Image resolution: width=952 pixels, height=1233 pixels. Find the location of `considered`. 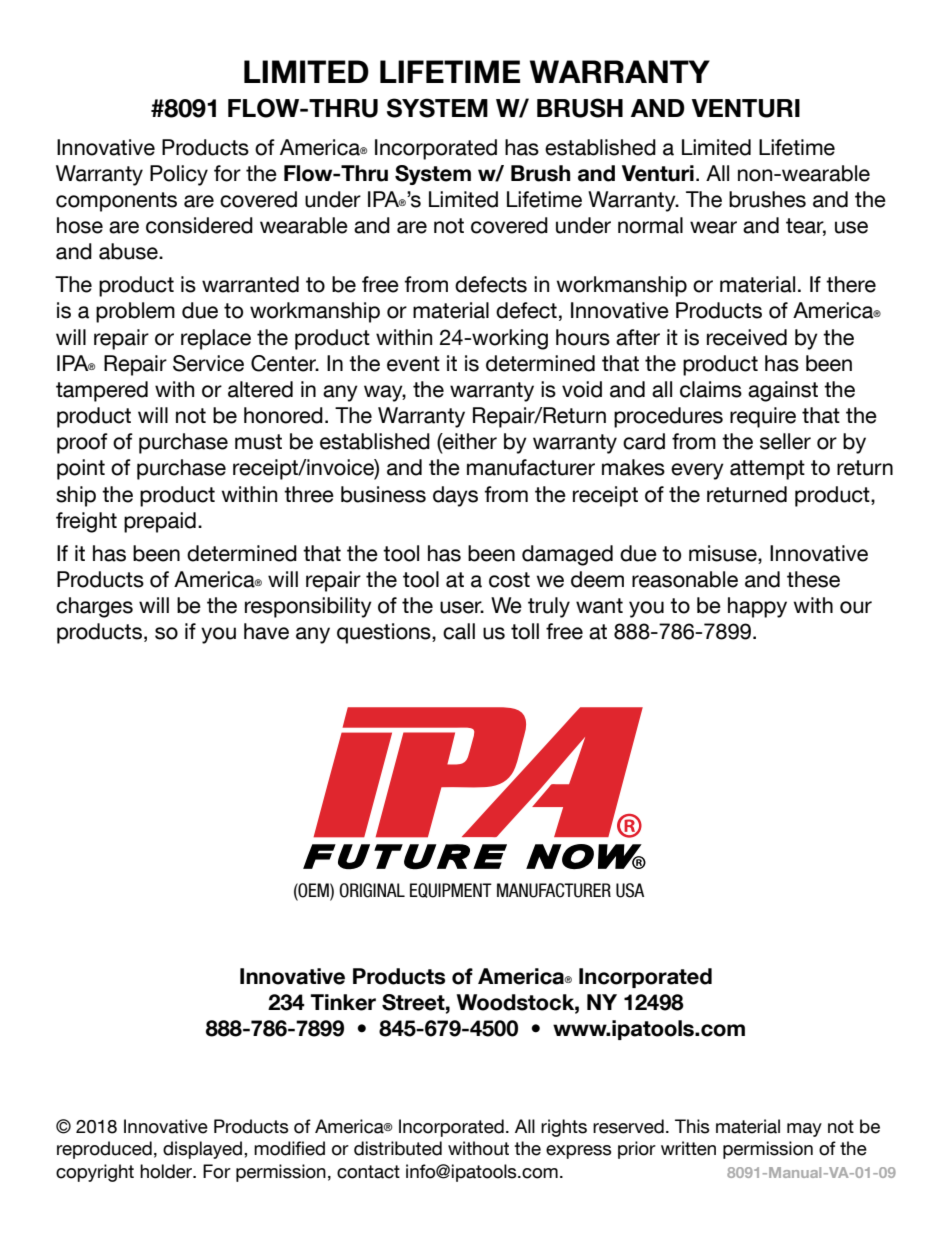

considered is located at coordinates (199, 225).
